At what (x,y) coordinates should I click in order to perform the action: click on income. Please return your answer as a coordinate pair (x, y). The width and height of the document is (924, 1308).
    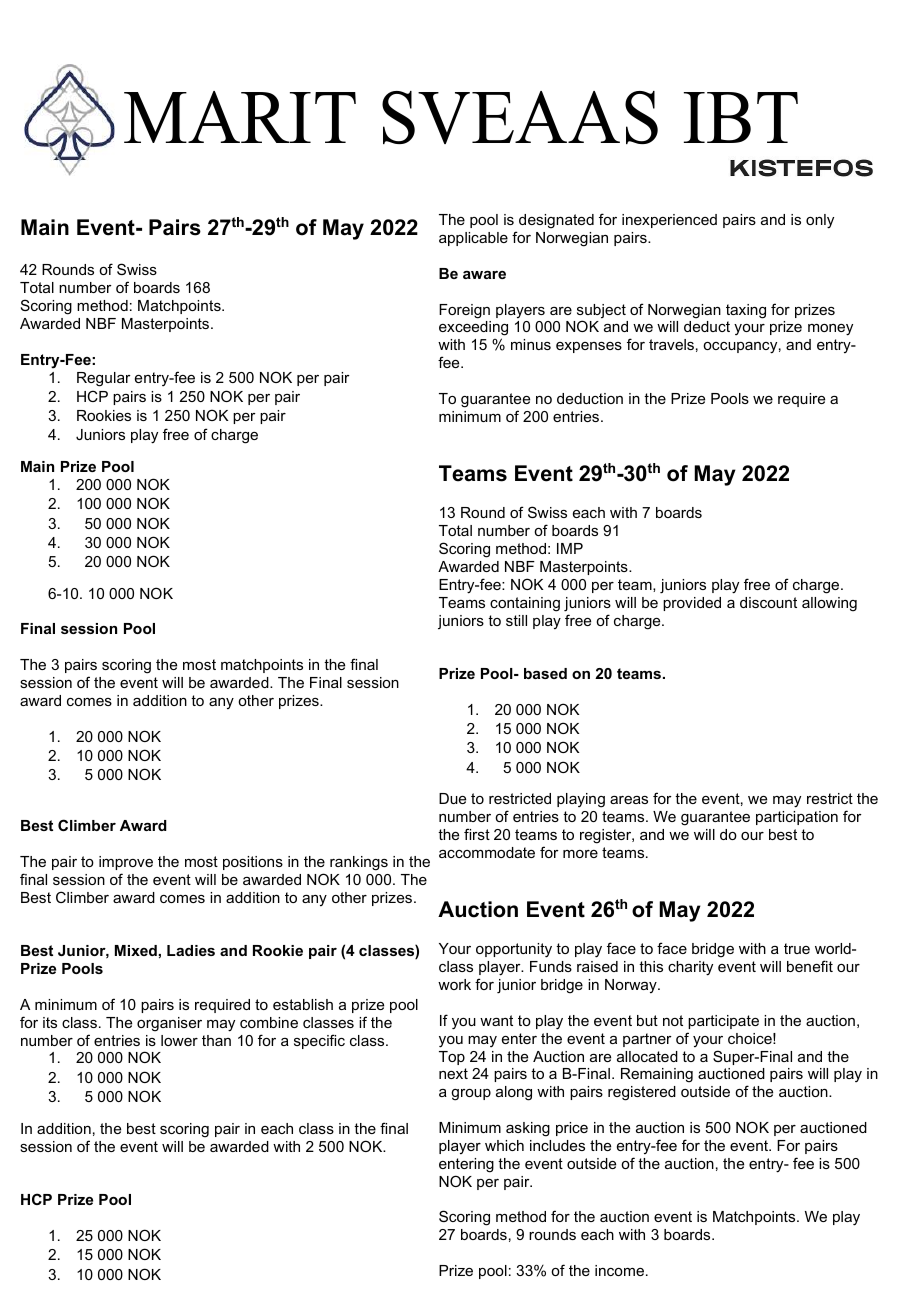
    Looking at the image, I should click on (621, 1270).
